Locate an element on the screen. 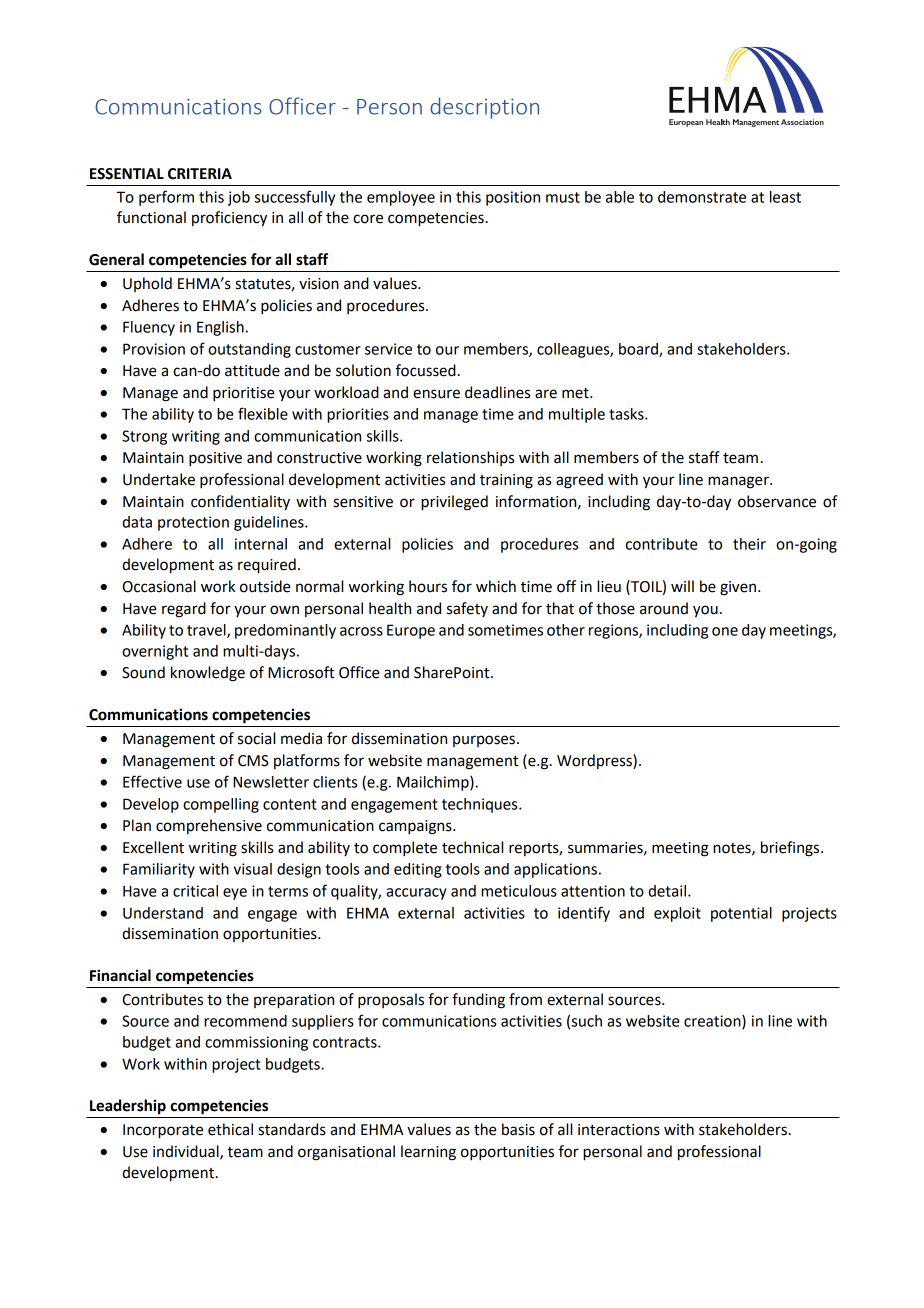 The image size is (924, 1308). learning is located at coordinates (428, 1153).
